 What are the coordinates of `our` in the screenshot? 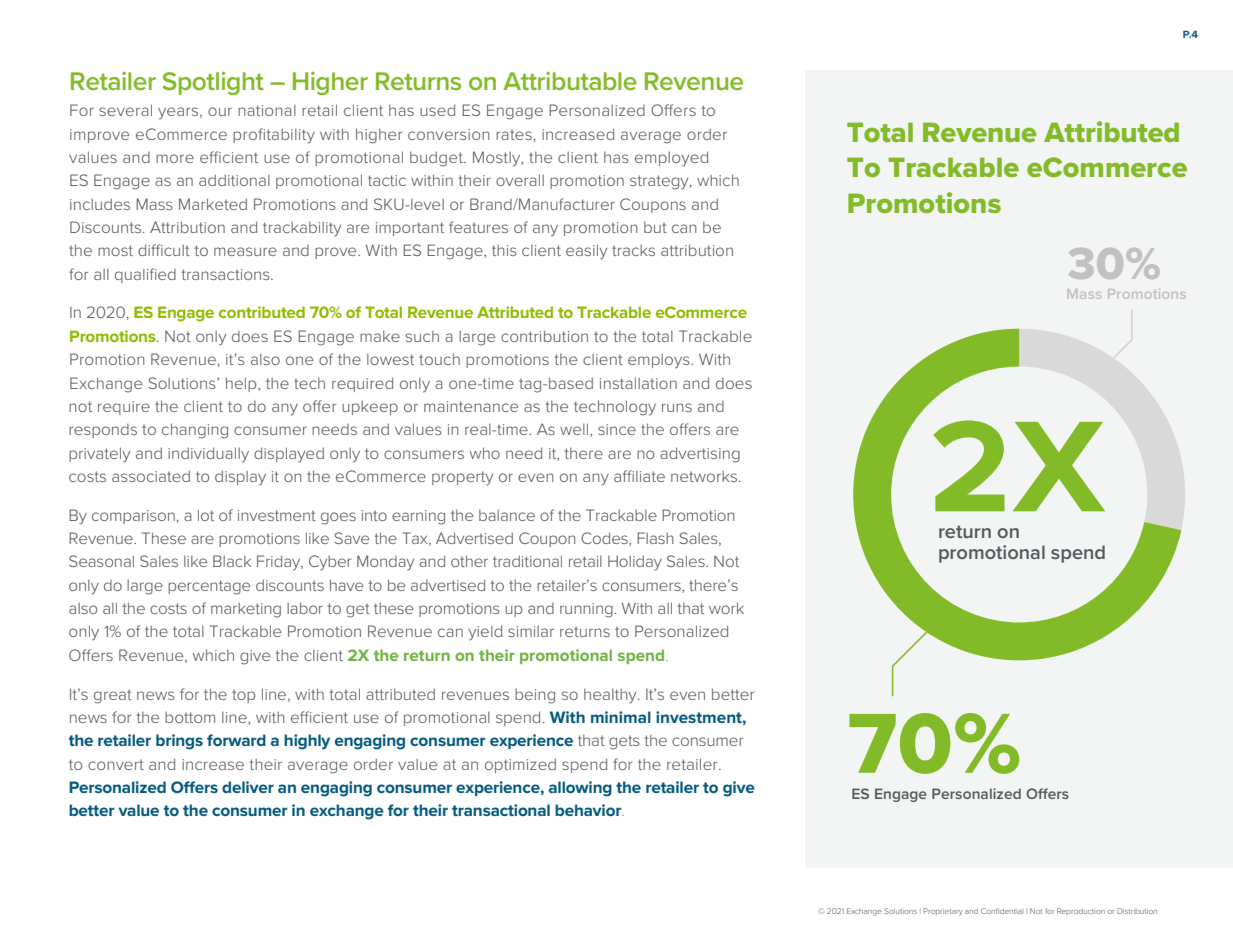 It's located at (220, 111).
